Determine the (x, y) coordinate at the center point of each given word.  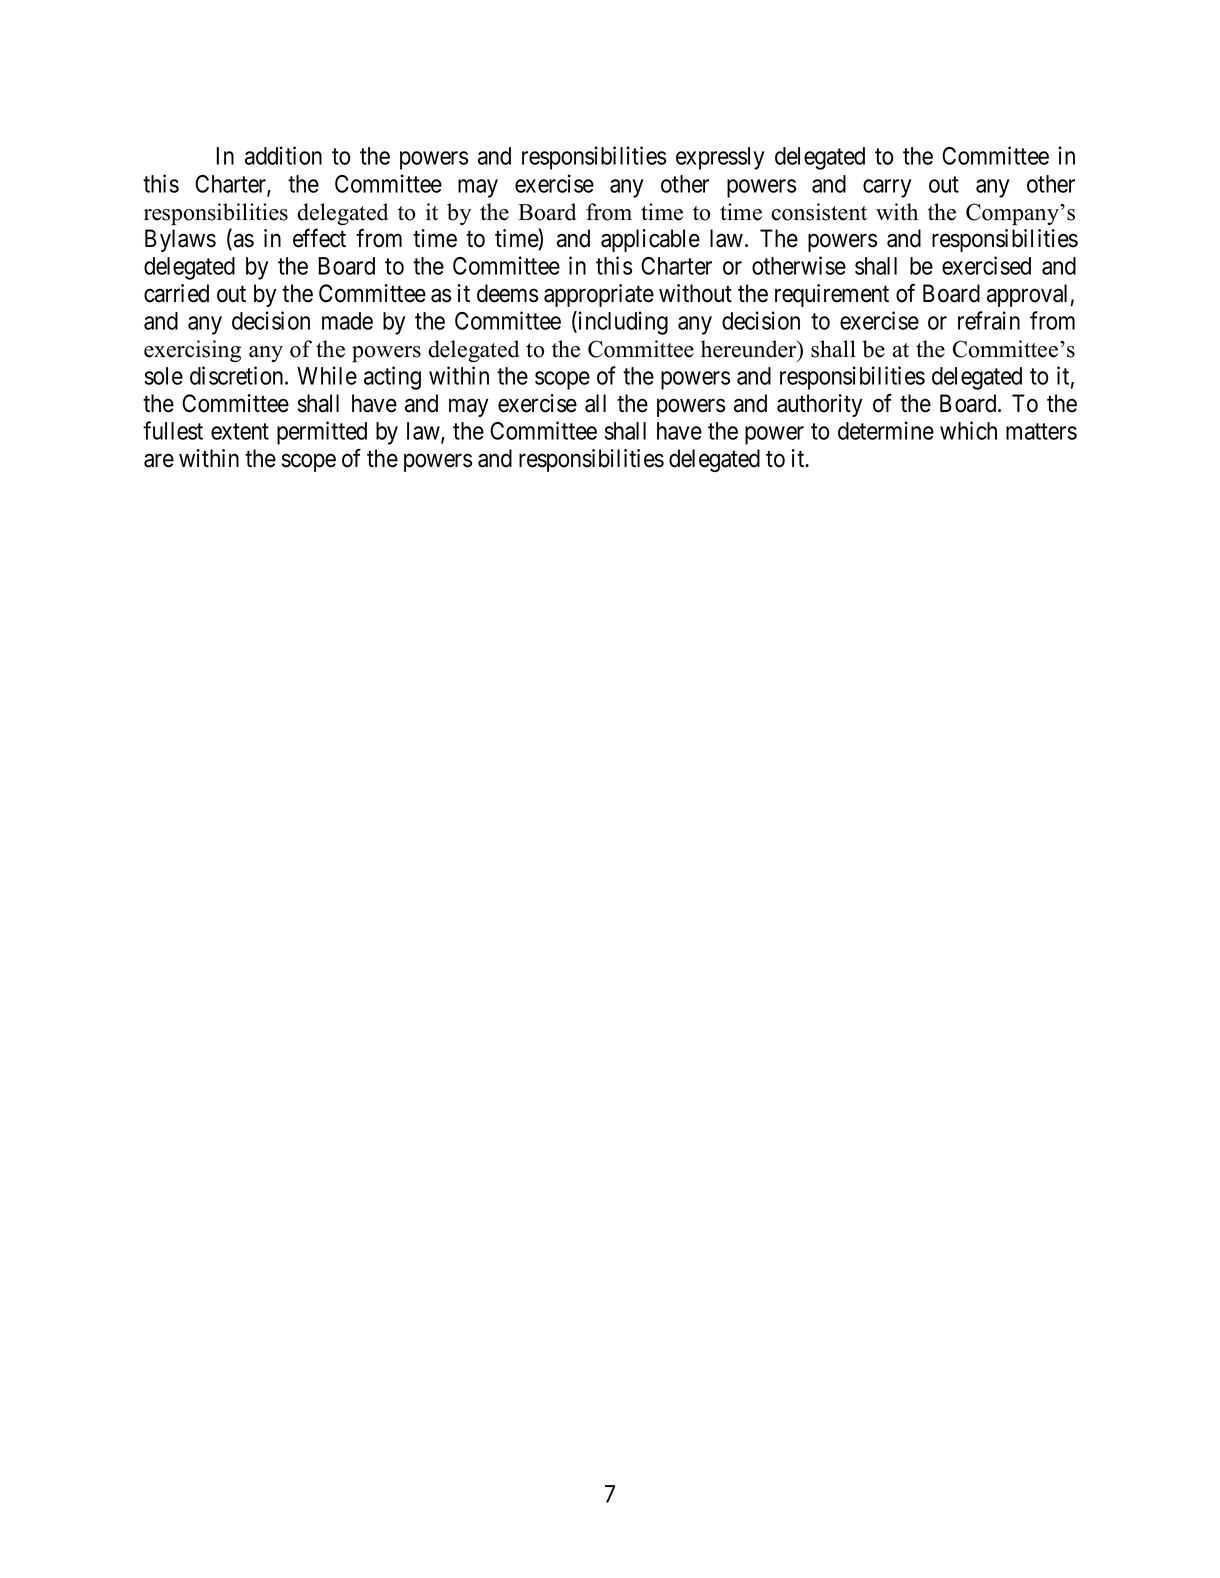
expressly (720, 158)
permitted (322, 433)
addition (283, 155)
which (968, 430)
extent (240, 432)
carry (887, 188)
